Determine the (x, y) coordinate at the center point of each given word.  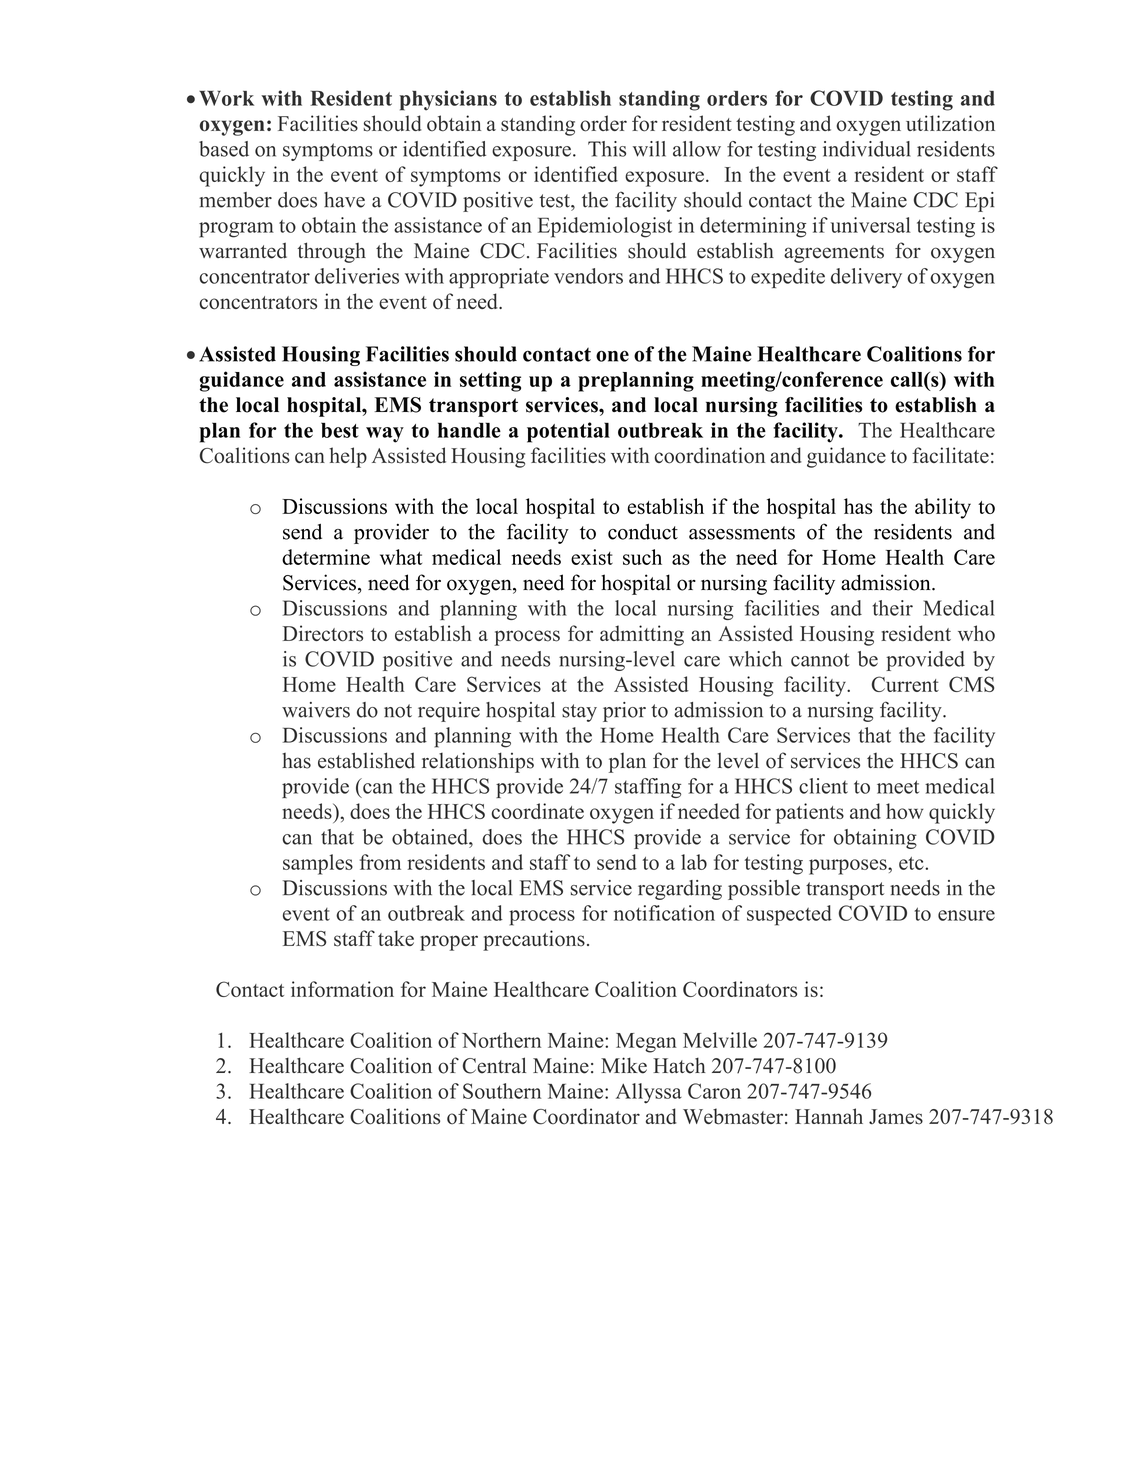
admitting (642, 635)
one (612, 356)
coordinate (538, 811)
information (342, 989)
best (340, 430)
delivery (866, 278)
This (607, 149)
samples (318, 864)
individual (867, 149)
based (224, 149)
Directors (323, 633)
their (893, 608)
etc (912, 863)
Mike (624, 1065)
